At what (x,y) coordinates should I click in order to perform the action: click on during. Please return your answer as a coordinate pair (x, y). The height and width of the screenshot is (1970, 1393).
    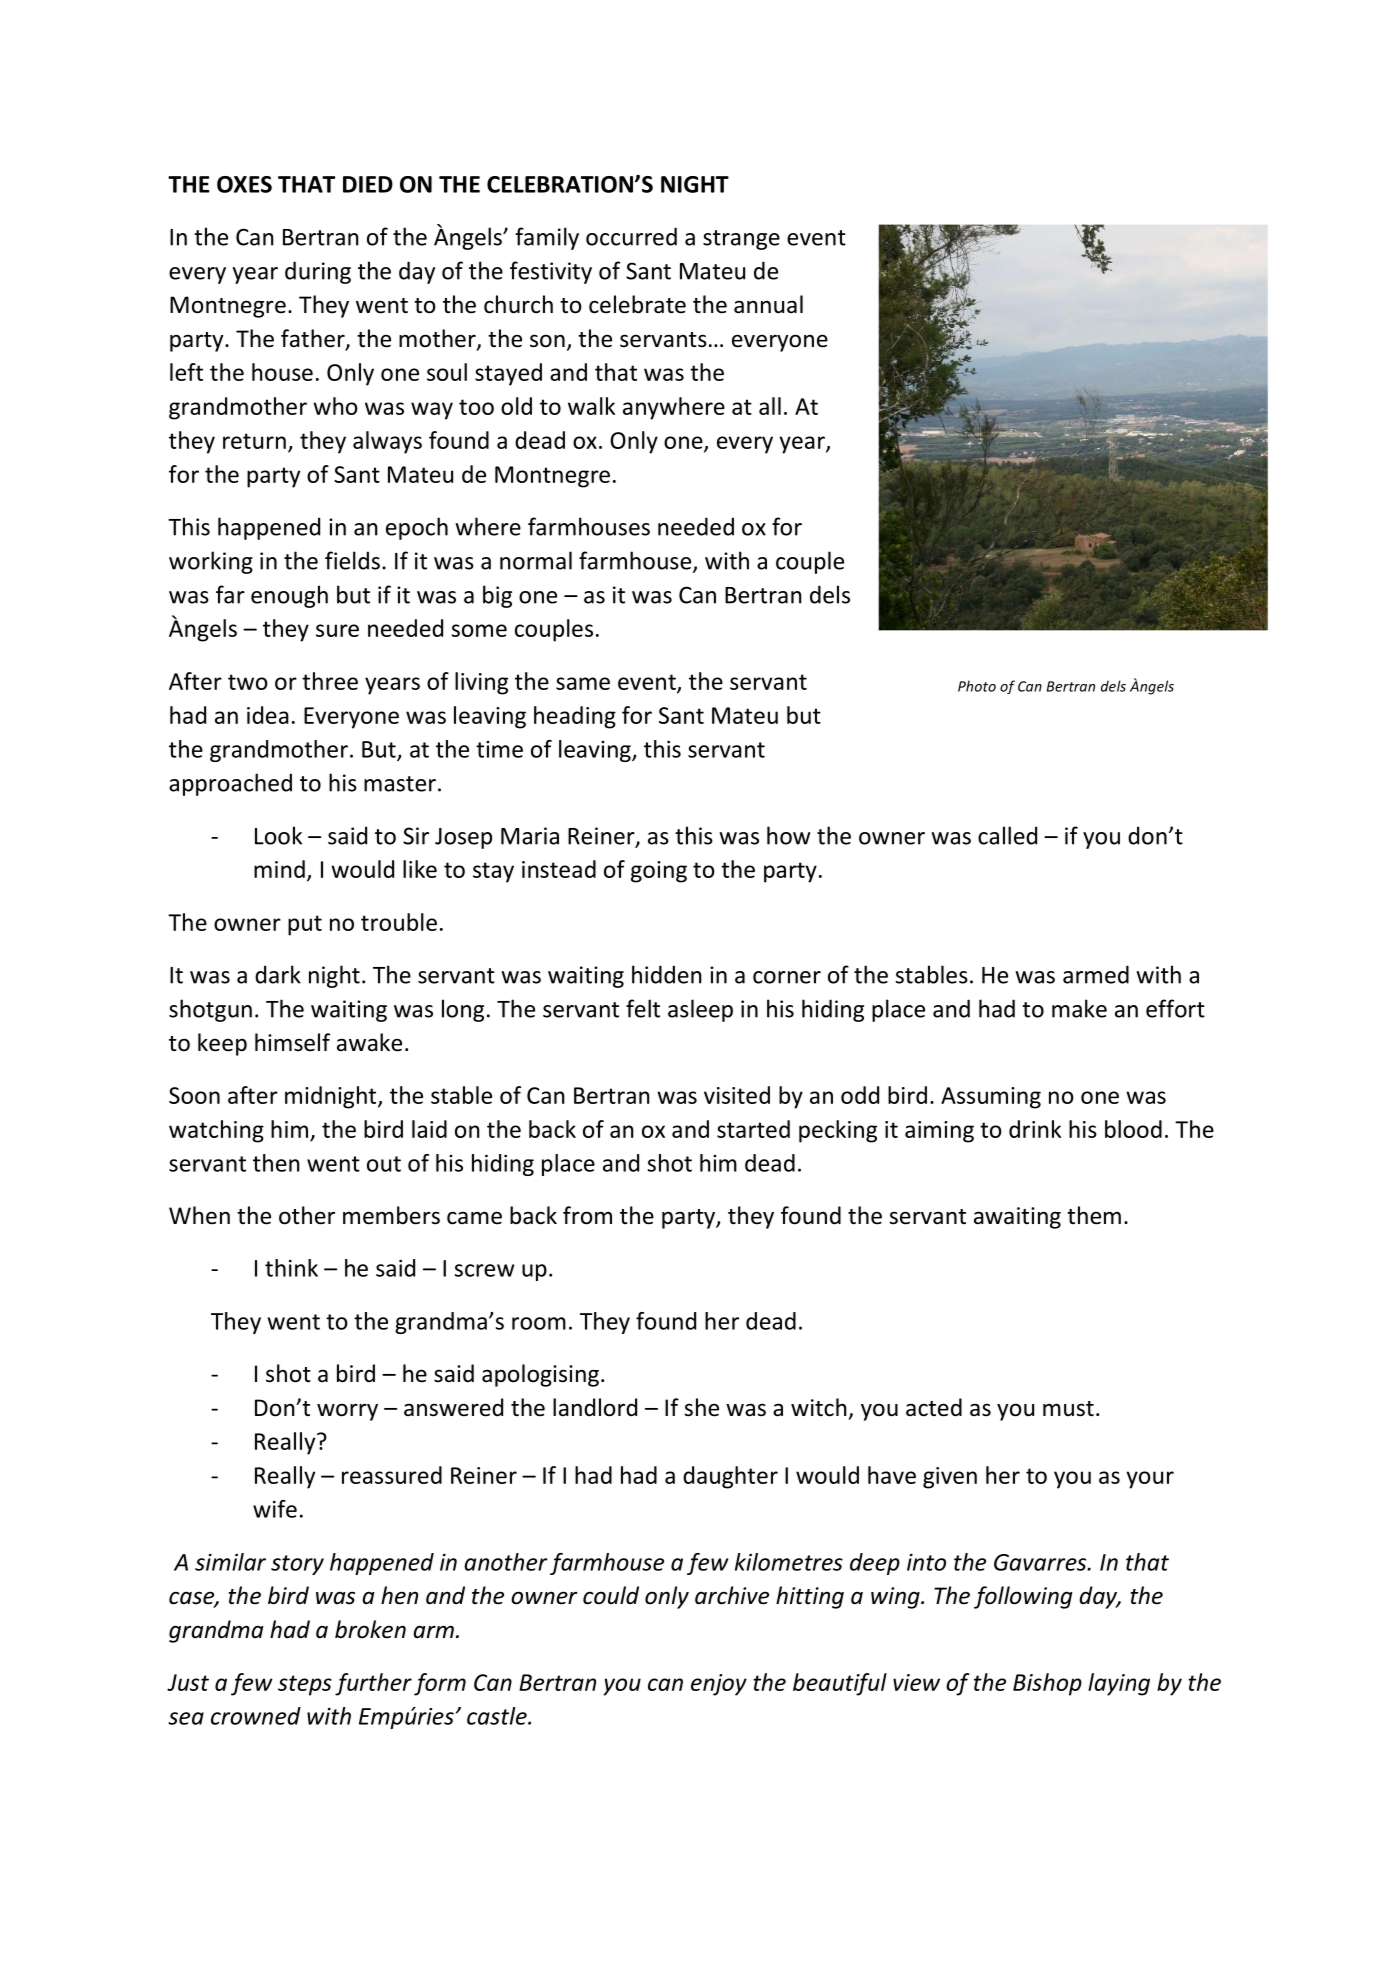
    Looking at the image, I should click on (318, 272).
